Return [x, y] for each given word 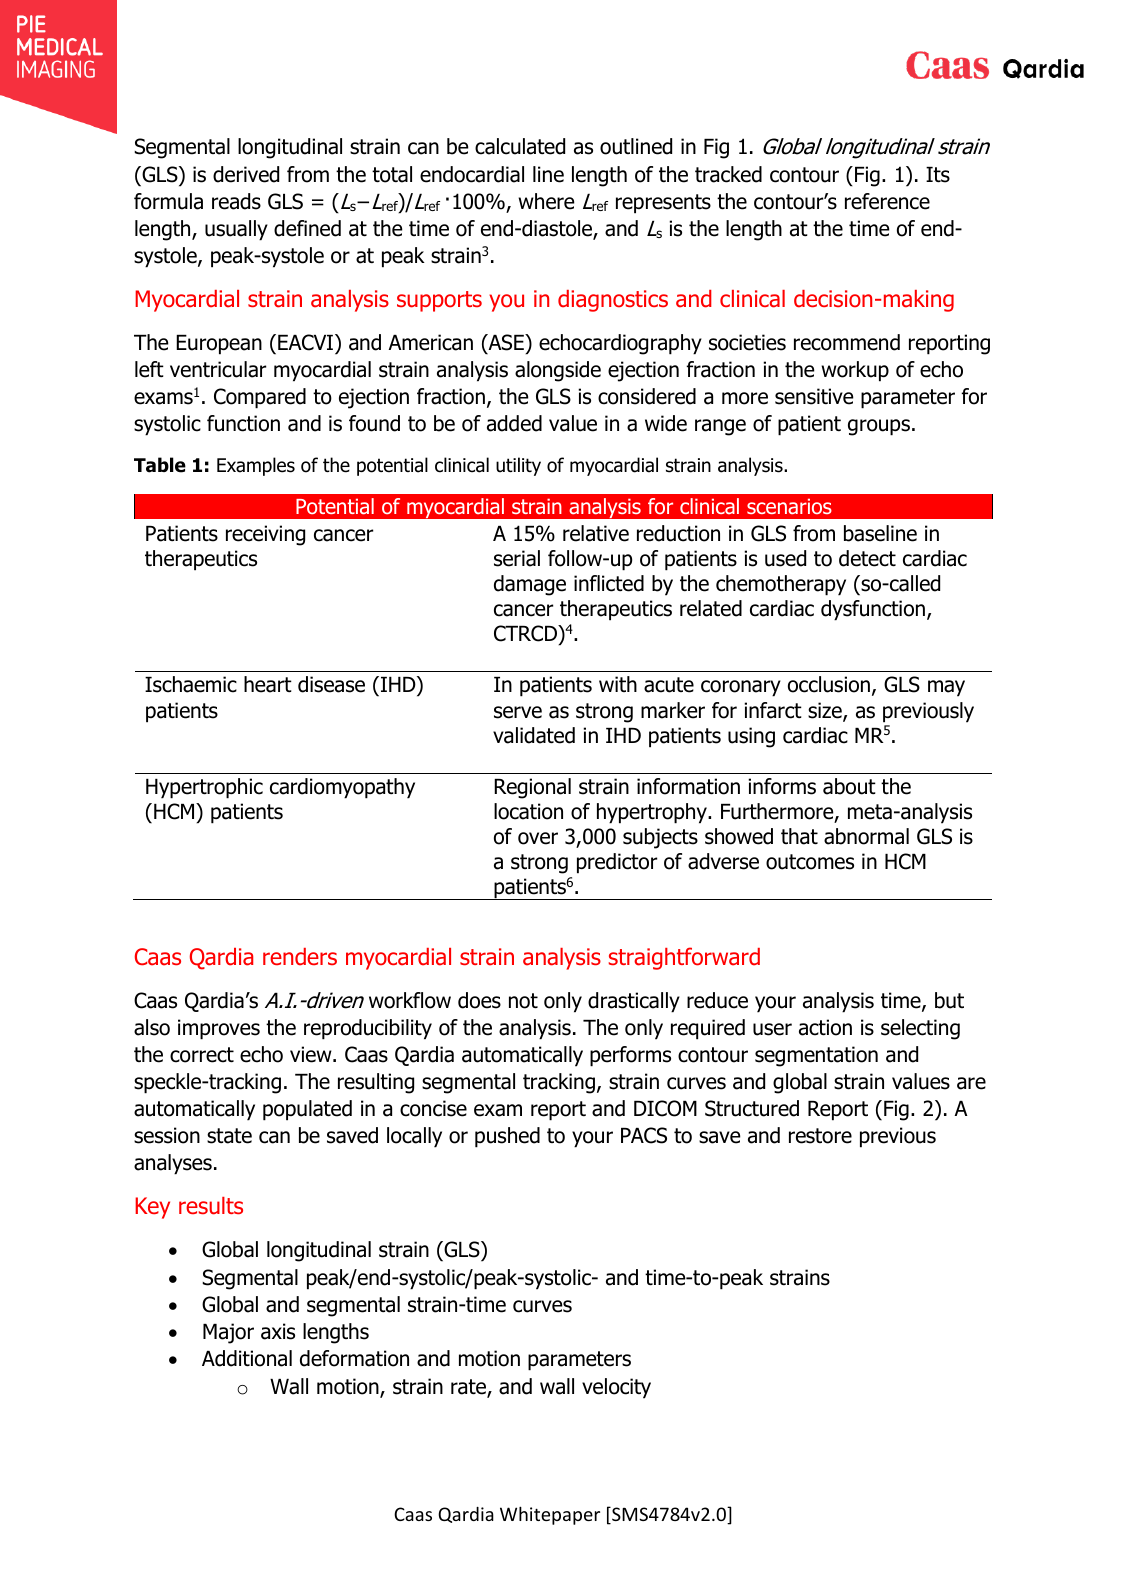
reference [887, 201]
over [538, 838]
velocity [616, 1388]
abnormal [866, 836]
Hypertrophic [204, 788]
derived [246, 174]
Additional [247, 1358]
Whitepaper [550, 1515]
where [546, 201]
